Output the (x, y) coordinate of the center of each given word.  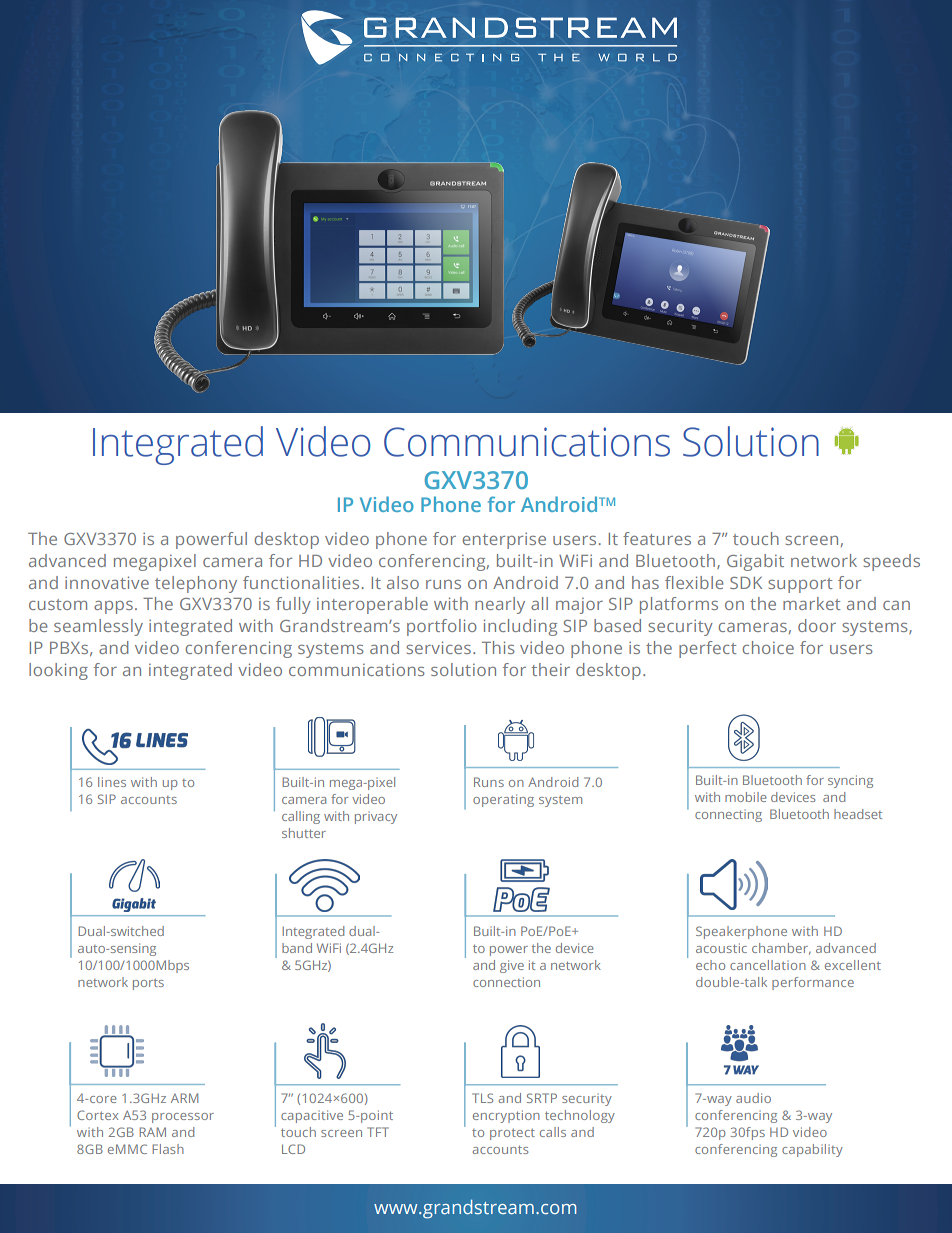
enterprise (504, 540)
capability (812, 1150)
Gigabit (755, 562)
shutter (304, 833)
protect (512, 1134)
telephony (196, 584)
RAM (152, 1132)
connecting (728, 816)
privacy (376, 818)
